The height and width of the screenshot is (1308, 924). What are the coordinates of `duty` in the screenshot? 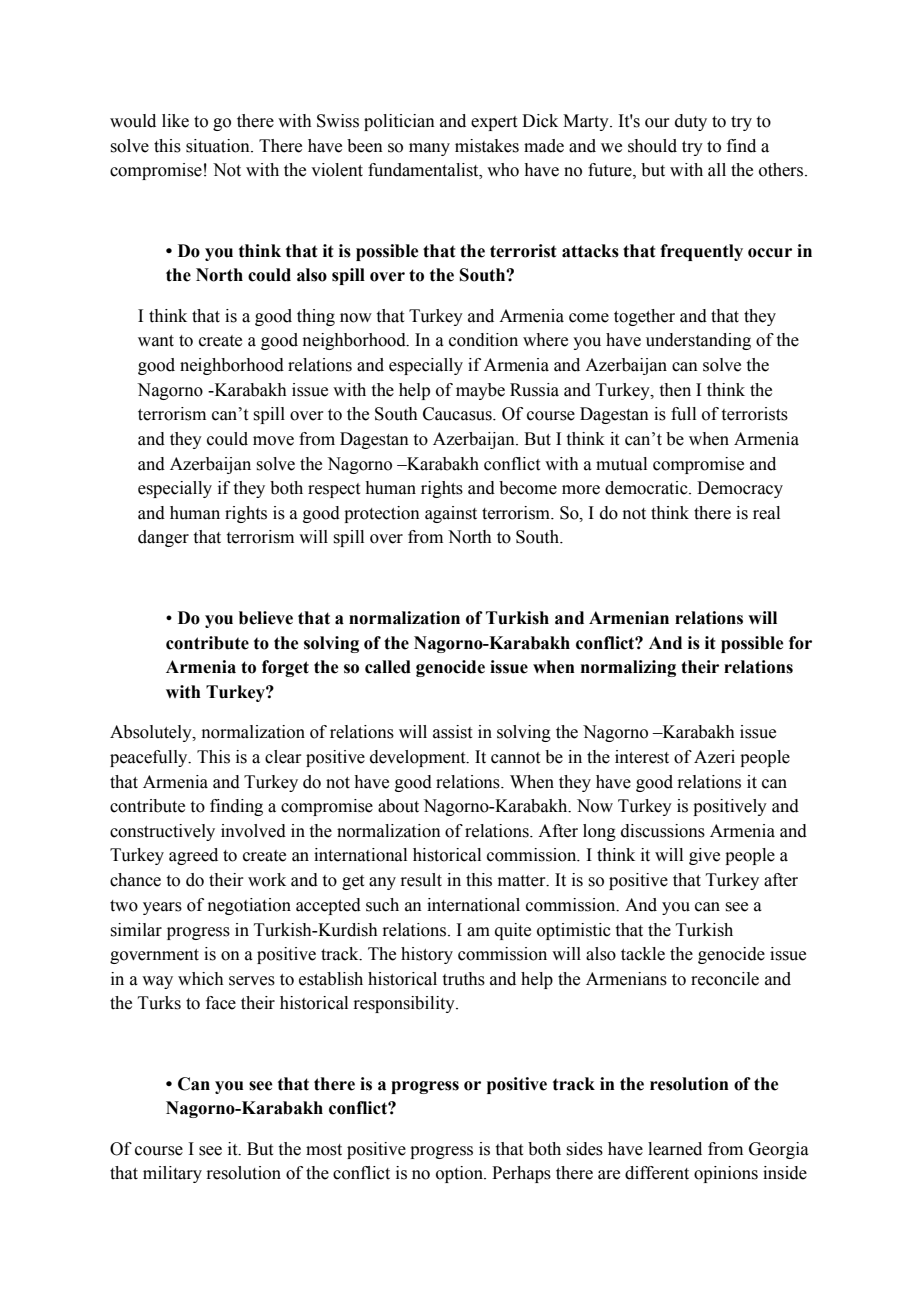 It's located at (691, 122).
